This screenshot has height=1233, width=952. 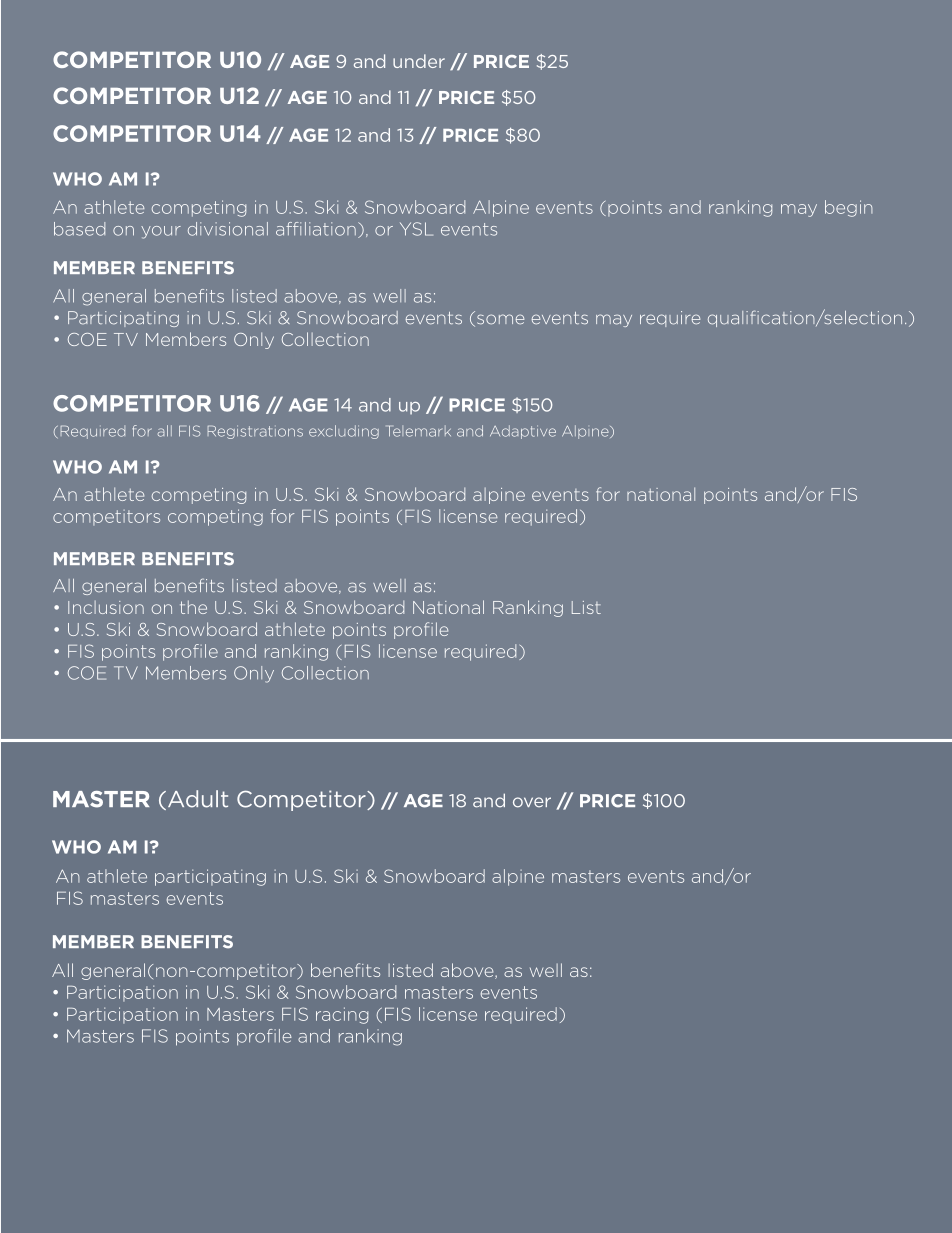 What do you see at coordinates (532, 802) in the screenshot?
I see `over` at bounding box center [532, 802].
